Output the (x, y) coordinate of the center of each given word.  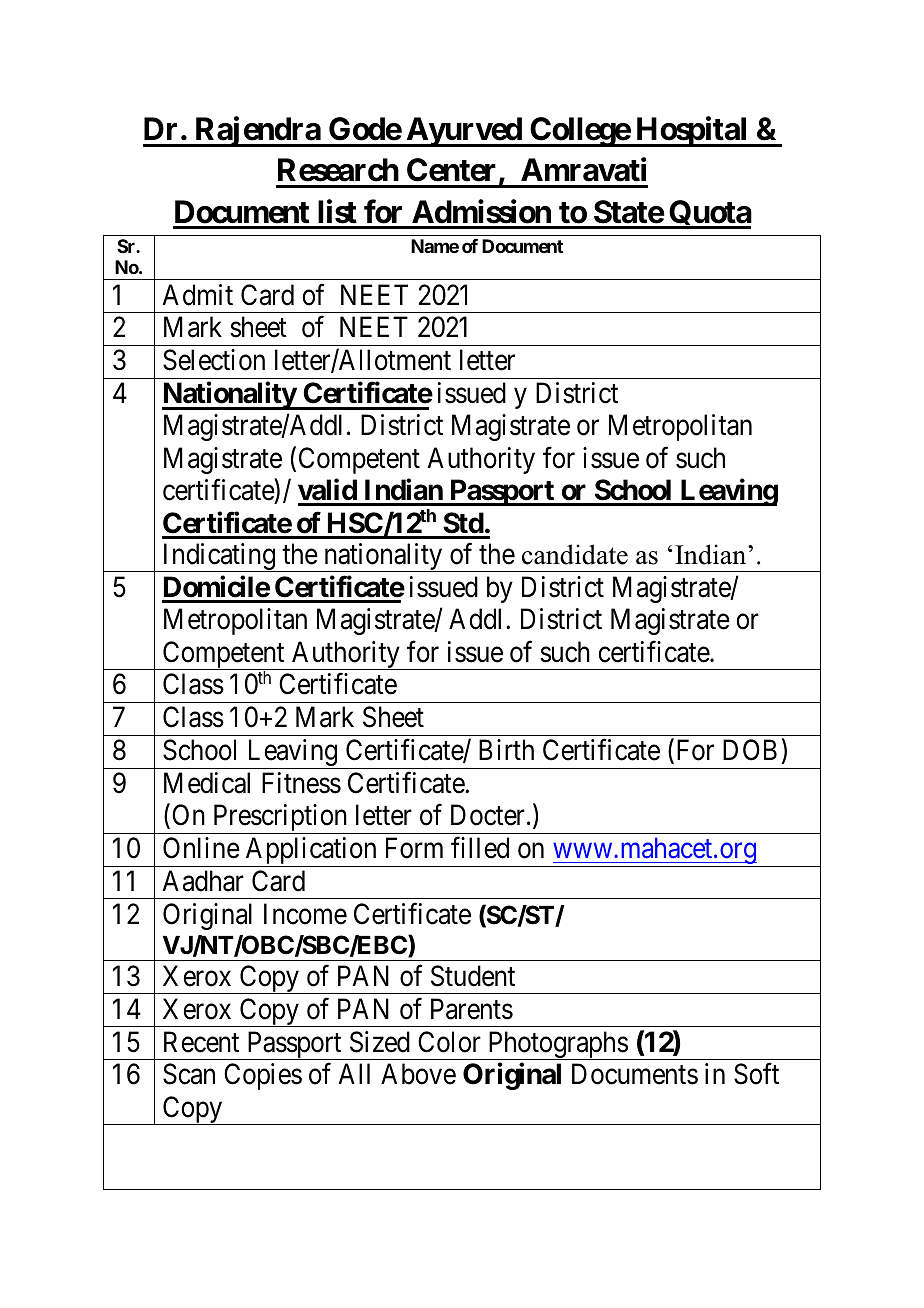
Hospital (692, 132)
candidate (575, 554)
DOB (750, 750)
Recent (201, 1042)
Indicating (218, 557)
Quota (709, 214)
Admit (197, 295)
